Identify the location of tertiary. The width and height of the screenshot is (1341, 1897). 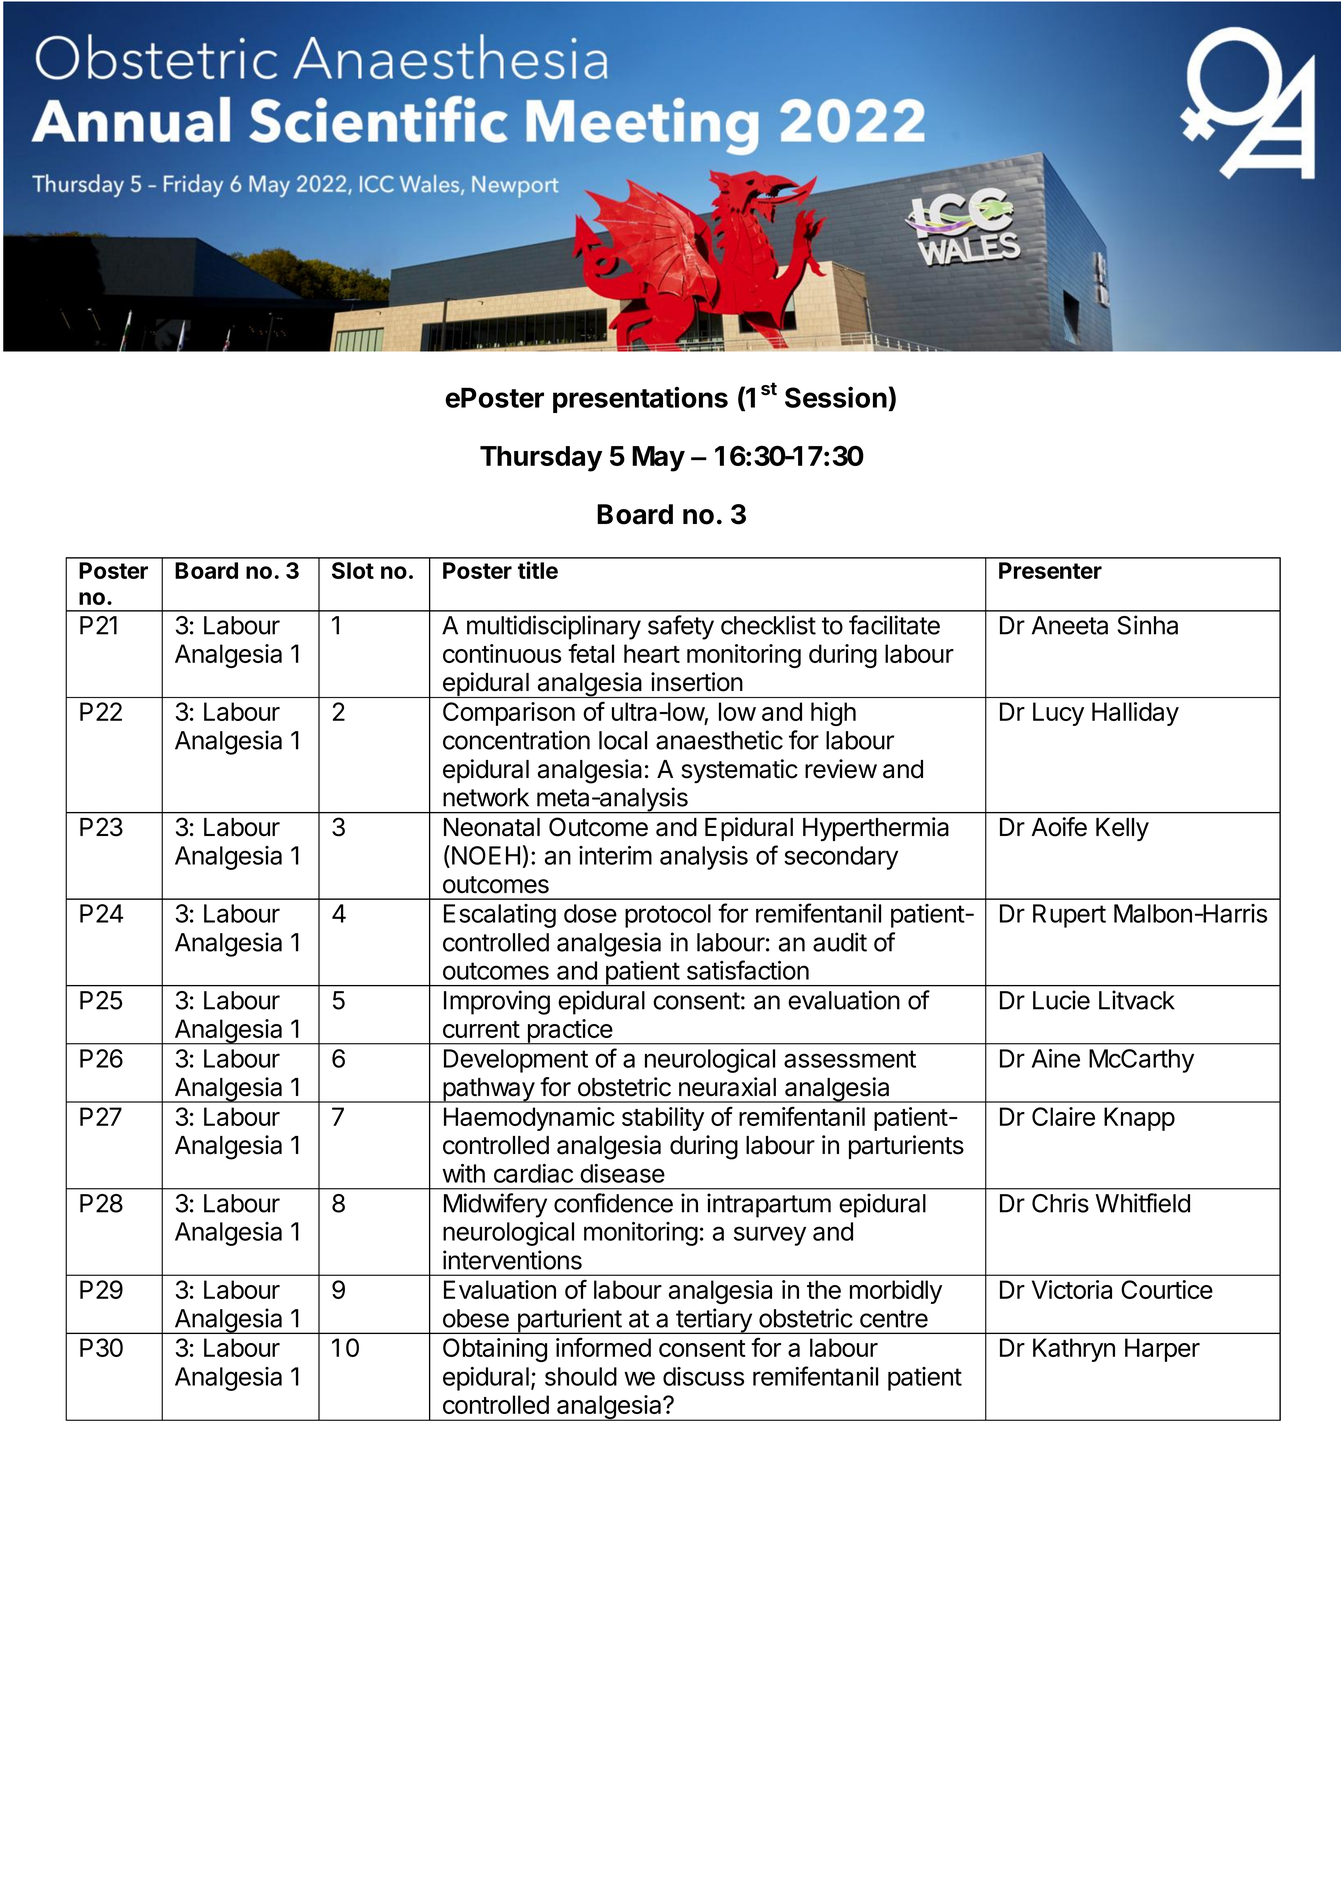
(714, 1321).
